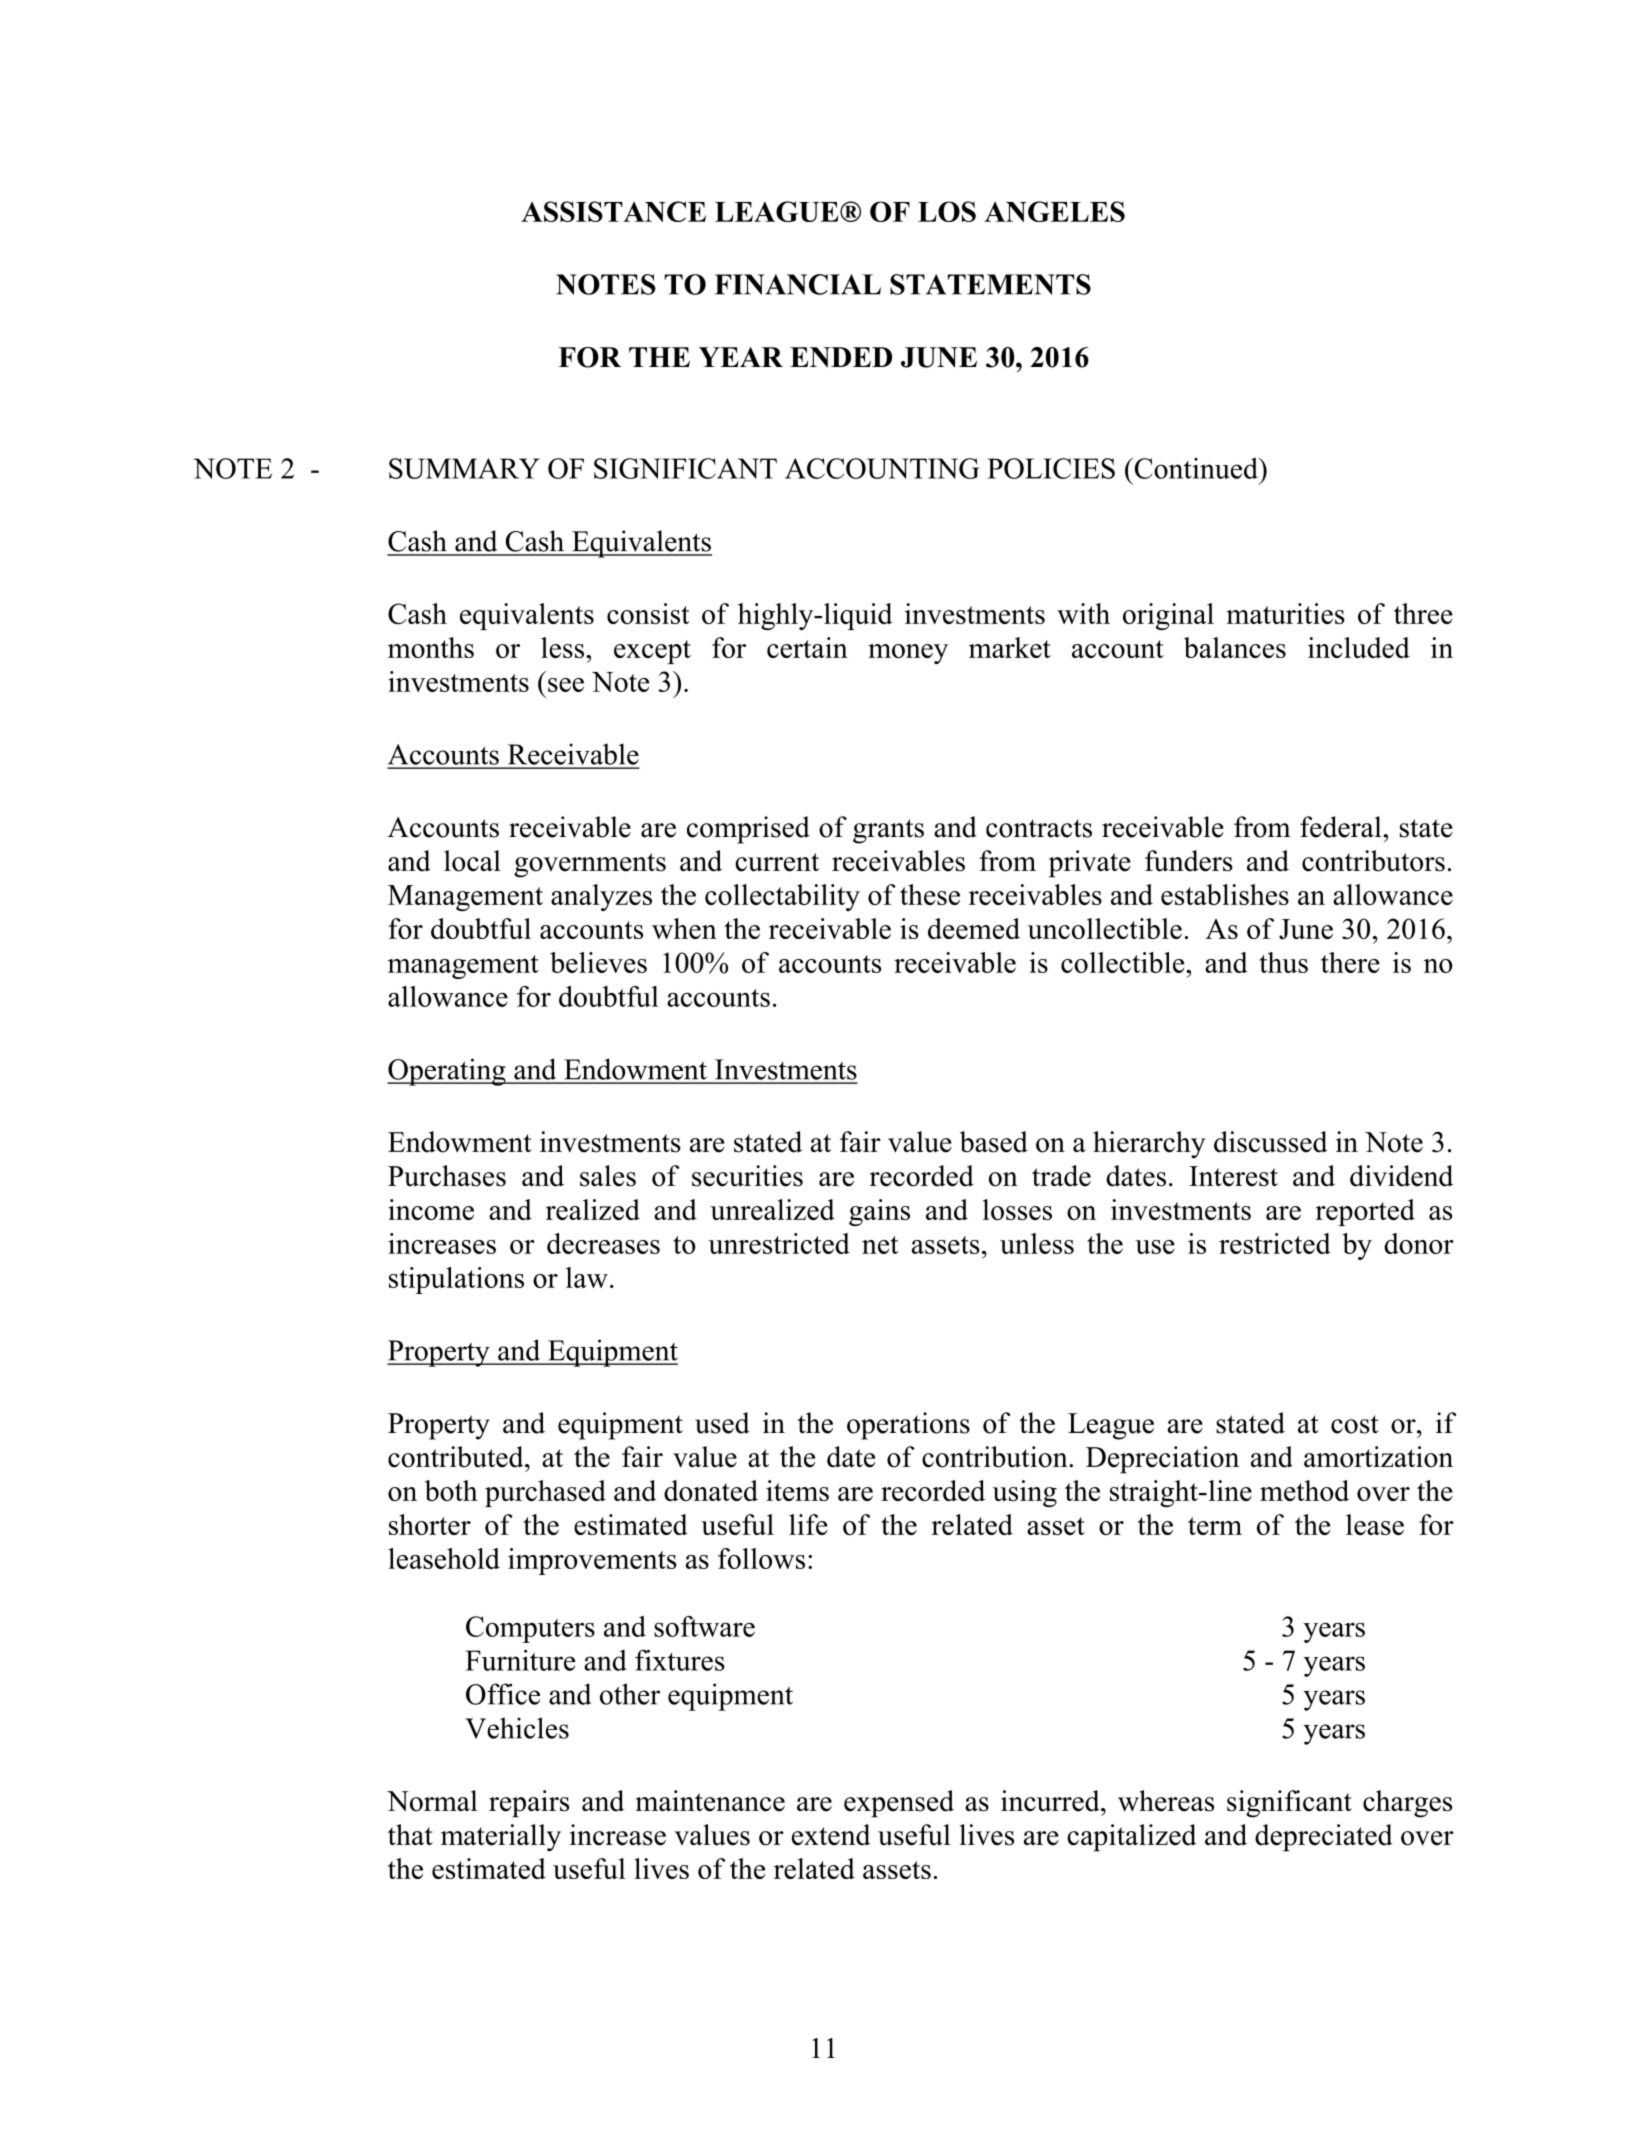 The width and height of the image is (1647, 2132). Describe the element at coordinates (529, 1804) in the image. I see `repairs` at that location.
